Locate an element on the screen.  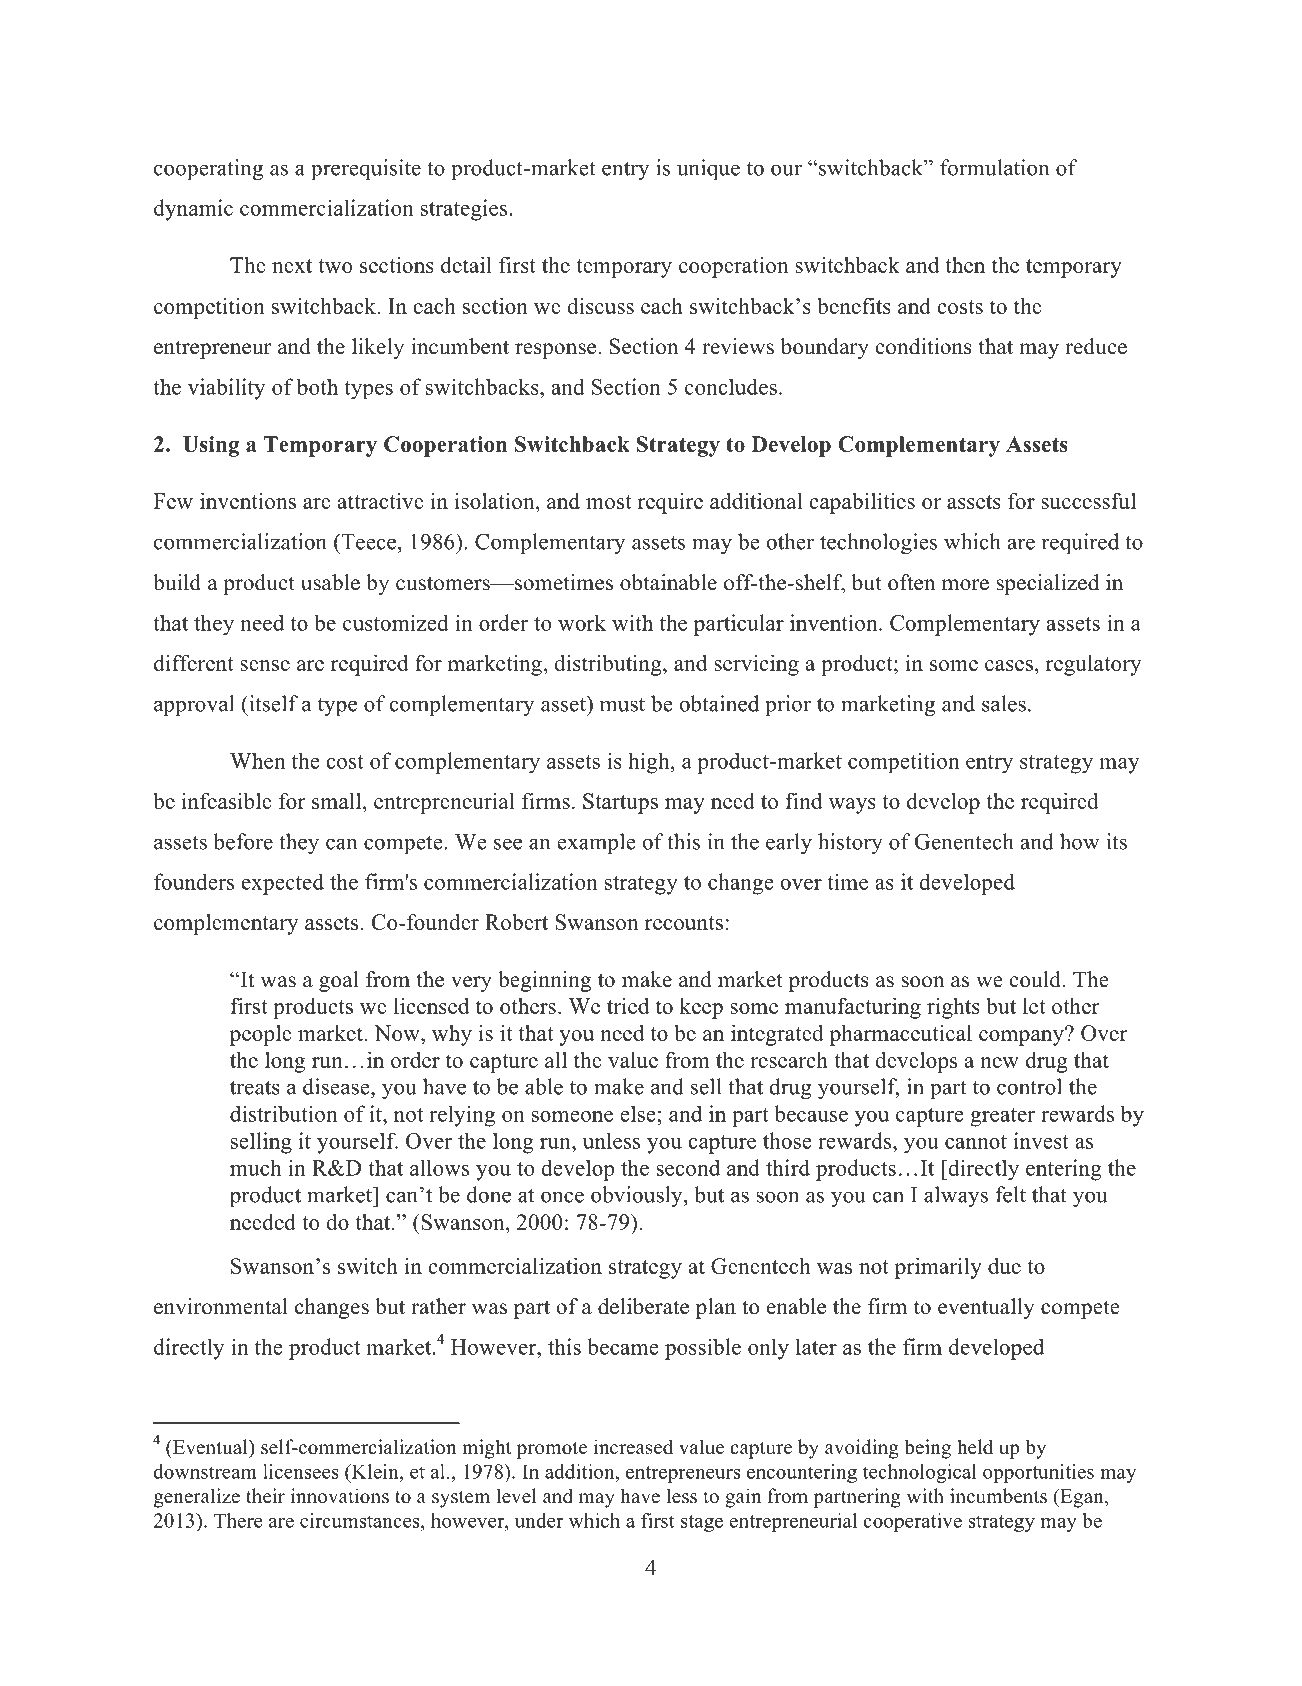
formulation is located at coordinates (994, 167).
